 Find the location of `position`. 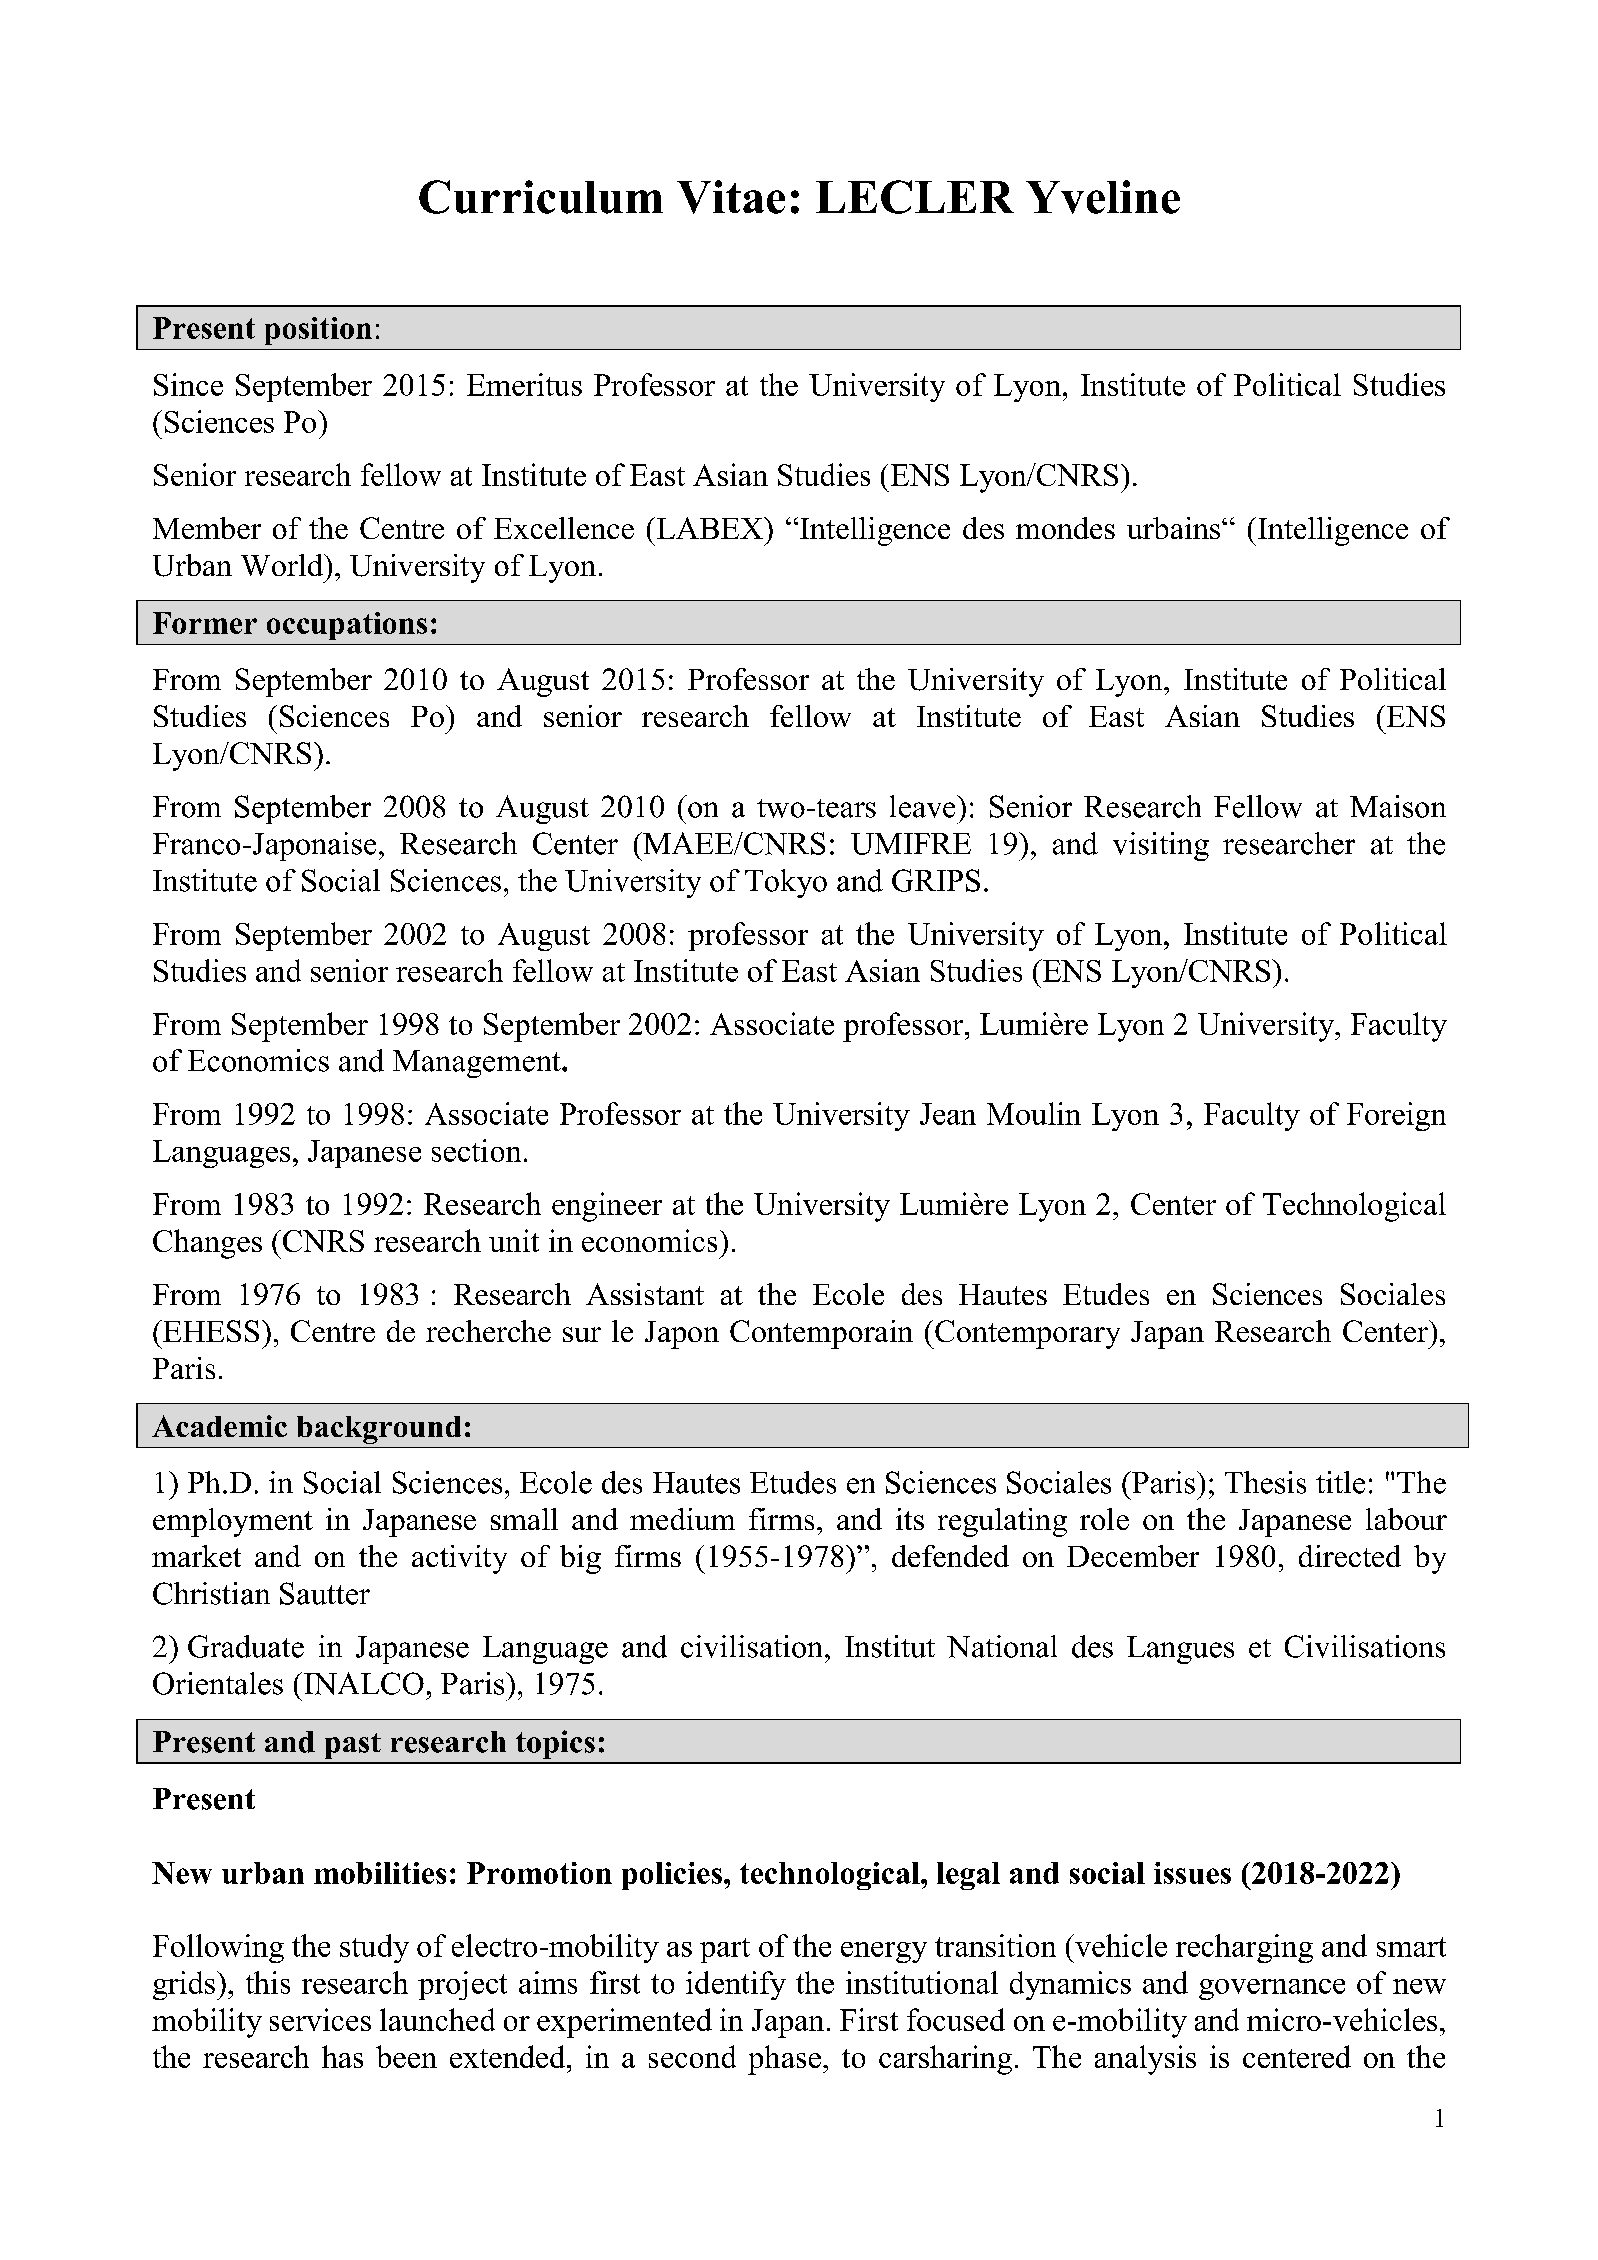

position is located at coordinates (318, 331).
